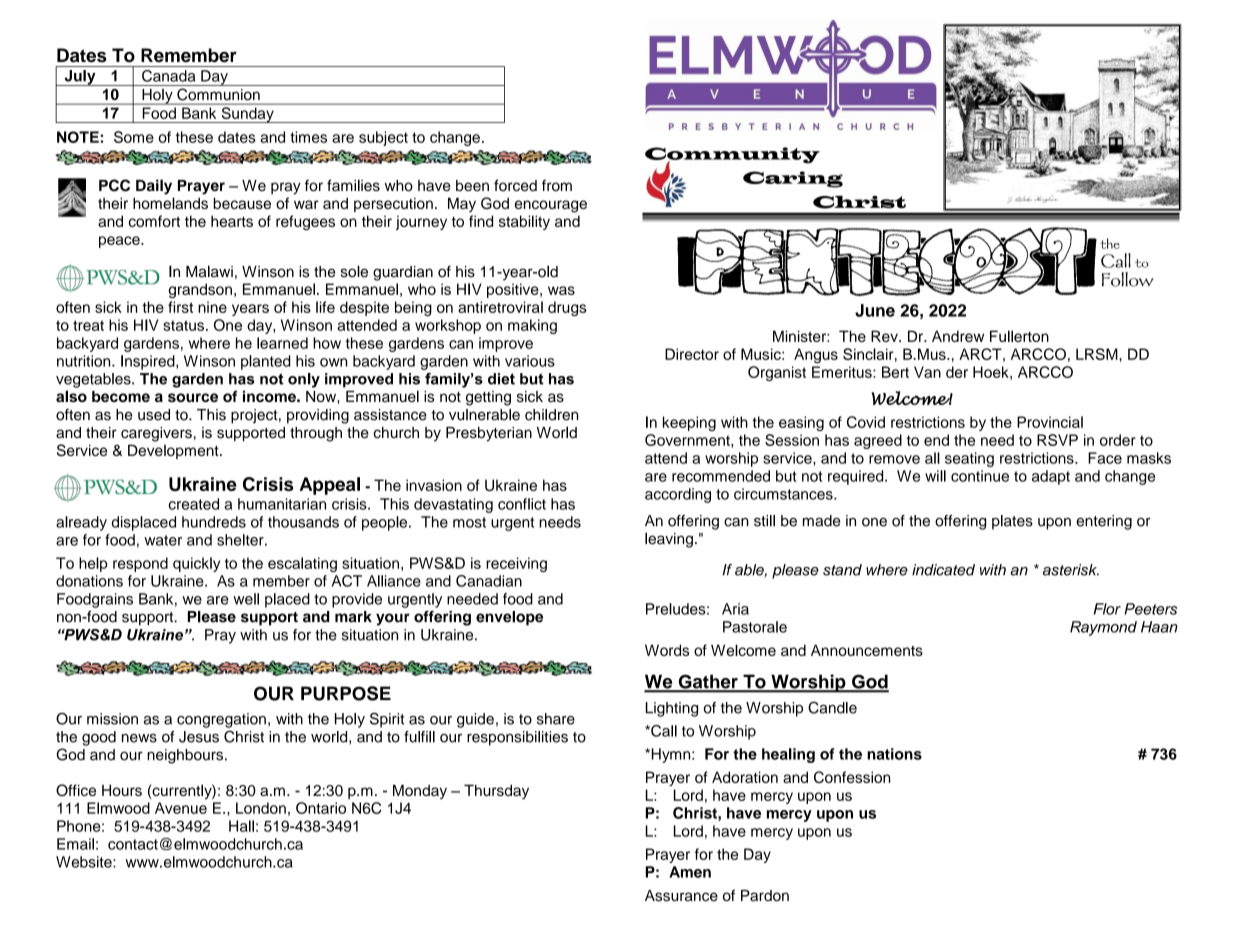 The image size is (1233, 952). I want to click on congregation, so click(221, 720).
